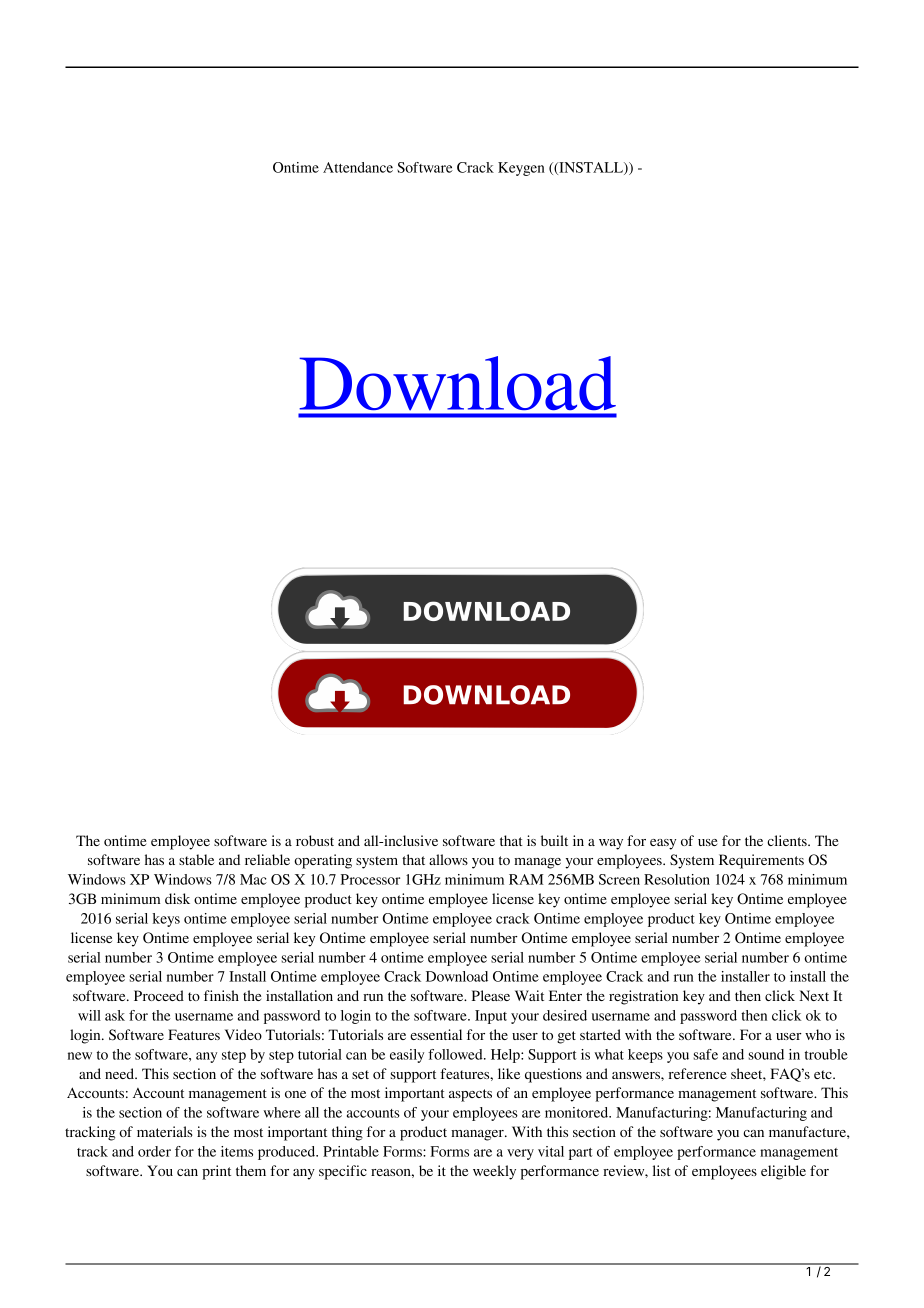 This screenshot has width=924, height=1308. I want to click on stable, so click(196, 859).
